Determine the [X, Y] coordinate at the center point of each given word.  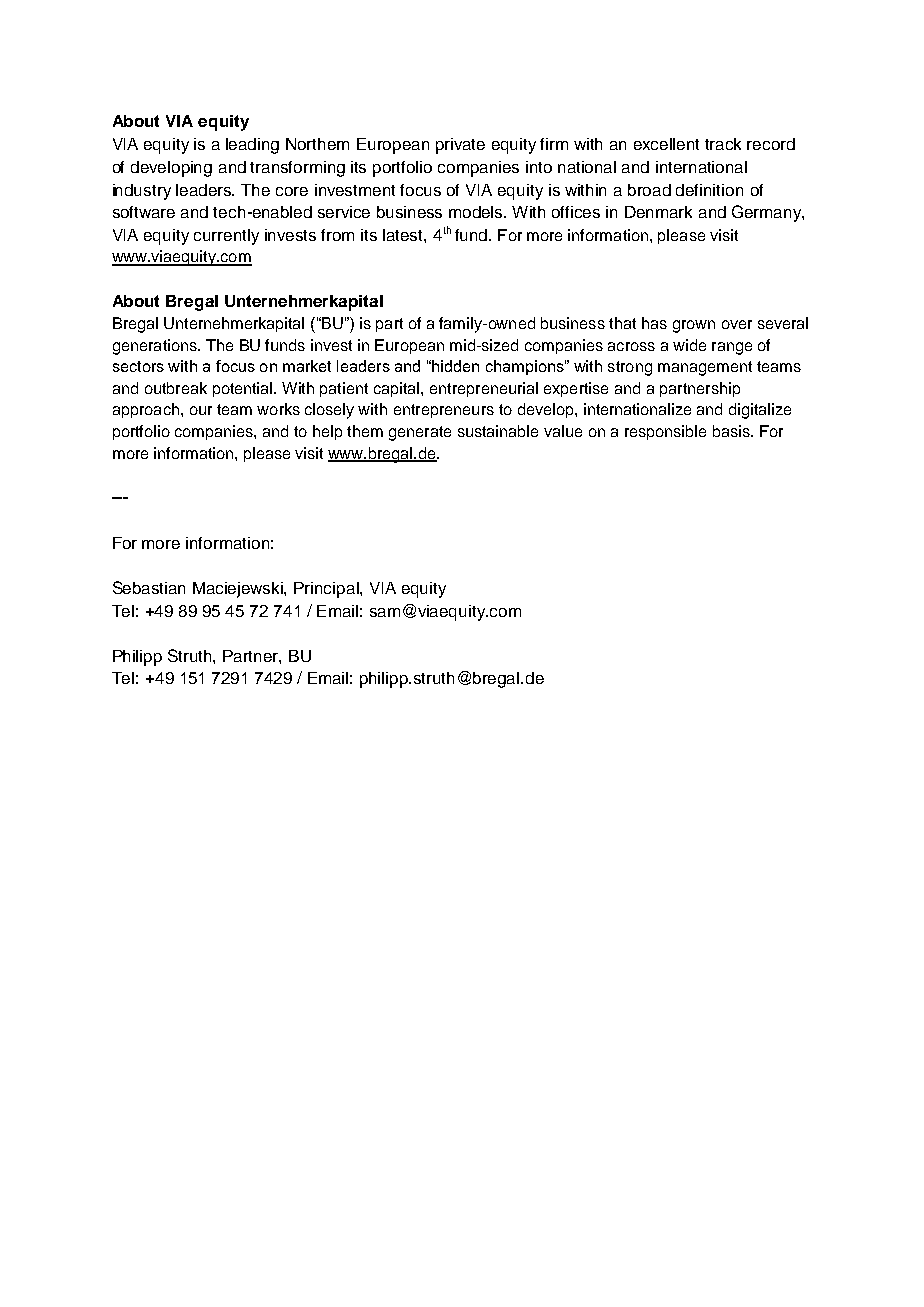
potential [242, 389]
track [723, 144]
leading [252, 146]
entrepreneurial [484, 389]
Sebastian [149, 587]
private [460, 146]
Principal [327, 590]
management [705, 368]
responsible [665, 432]
